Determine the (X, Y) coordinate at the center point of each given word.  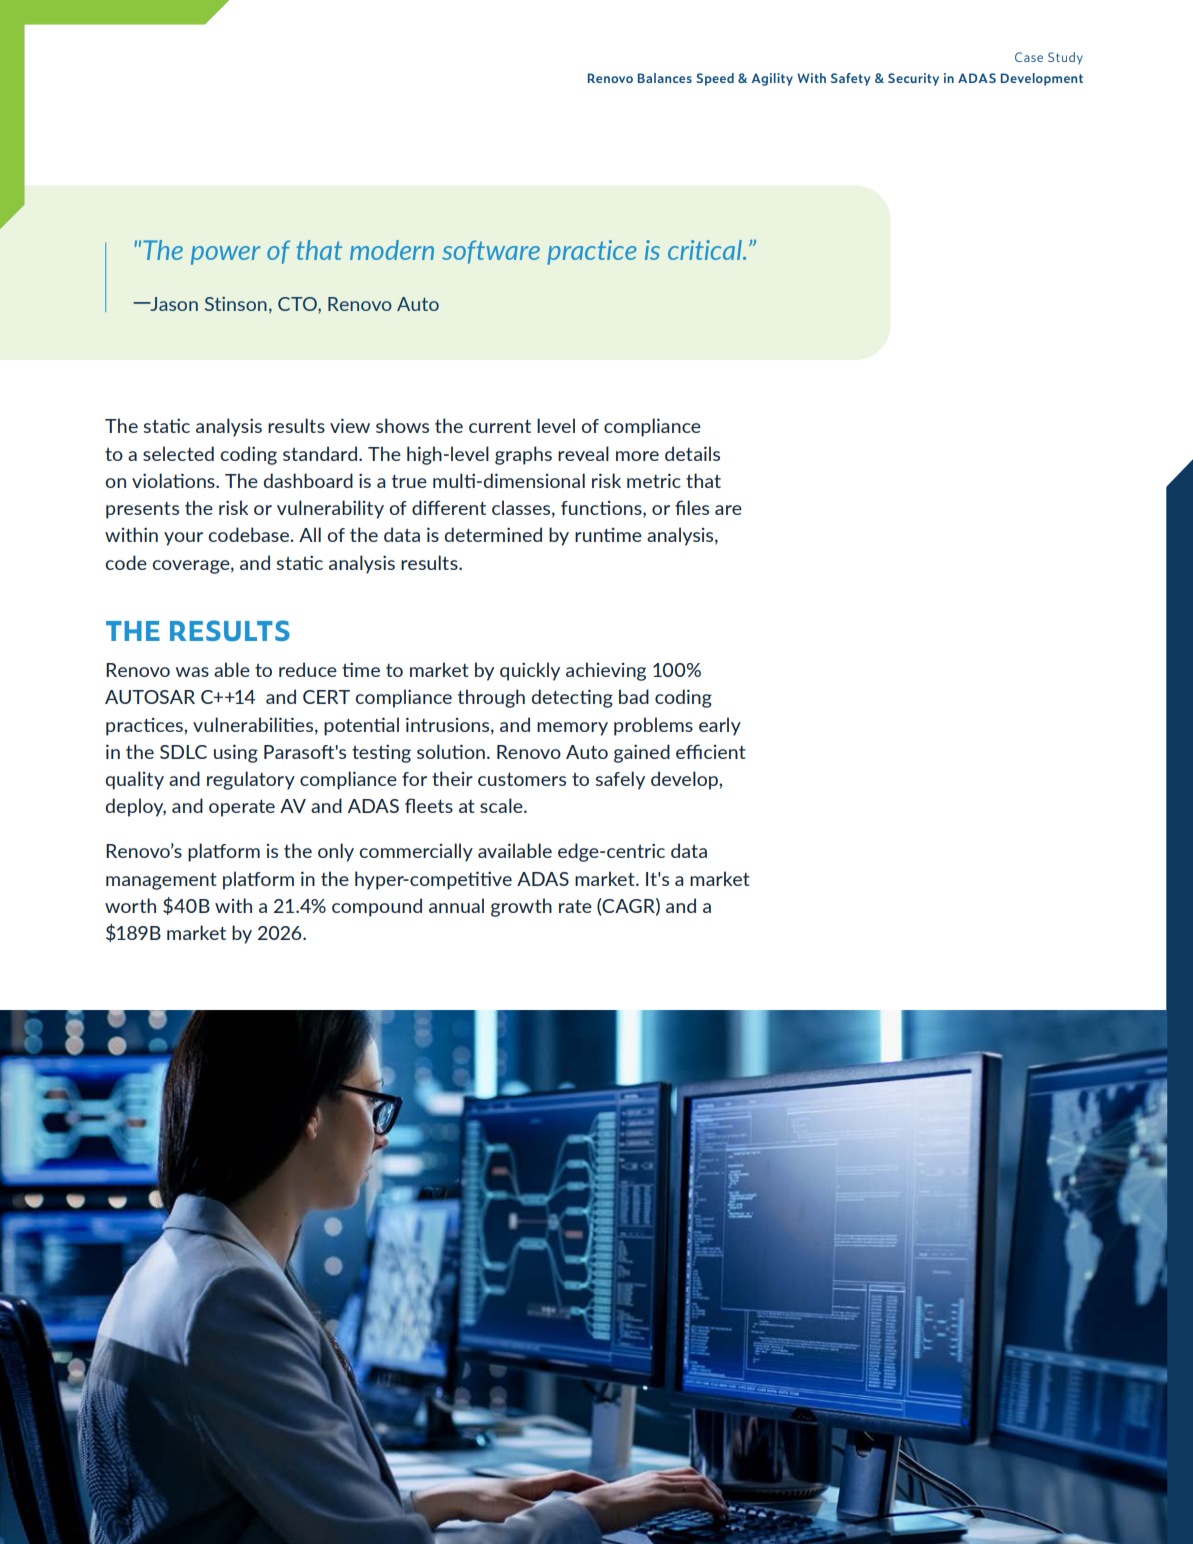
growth (521, 907)
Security (913, 79)
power (226, 255)
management (161, 881)
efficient (711, 751)
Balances (665, 78)
